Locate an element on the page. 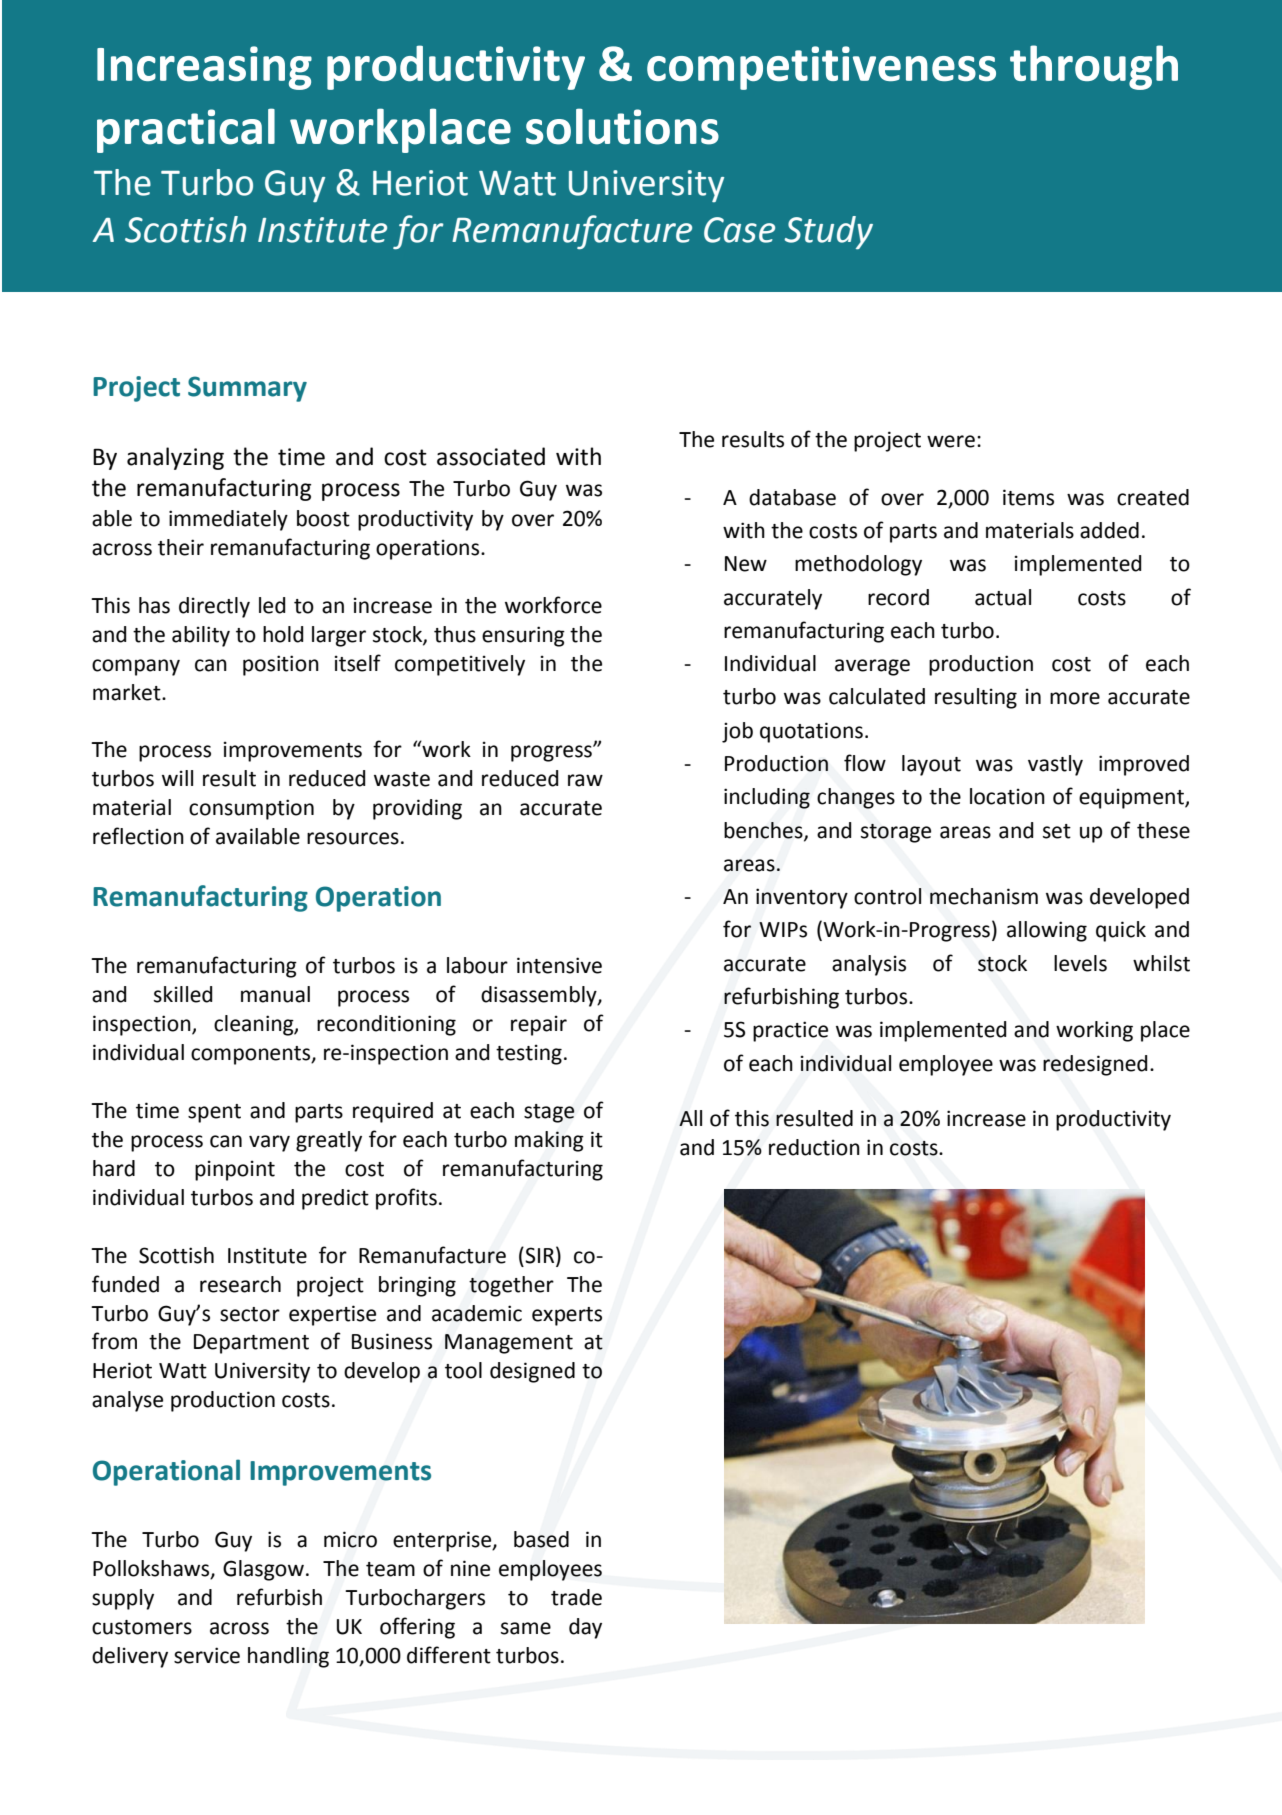  spent is located at coordinates (214, 1113).
